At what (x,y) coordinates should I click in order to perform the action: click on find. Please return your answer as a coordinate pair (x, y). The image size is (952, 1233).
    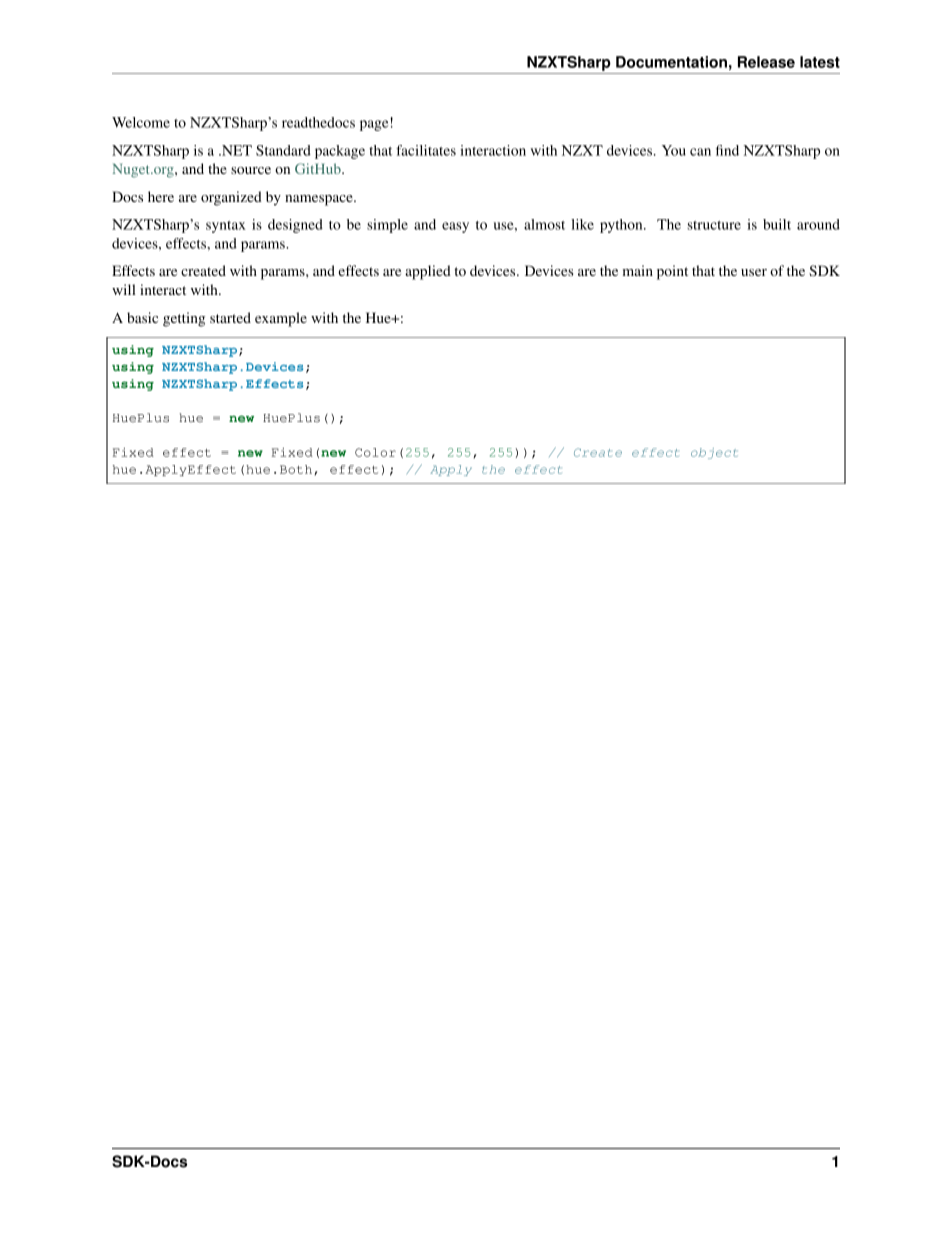
    Looking at the image, I should click on (727, 150).
